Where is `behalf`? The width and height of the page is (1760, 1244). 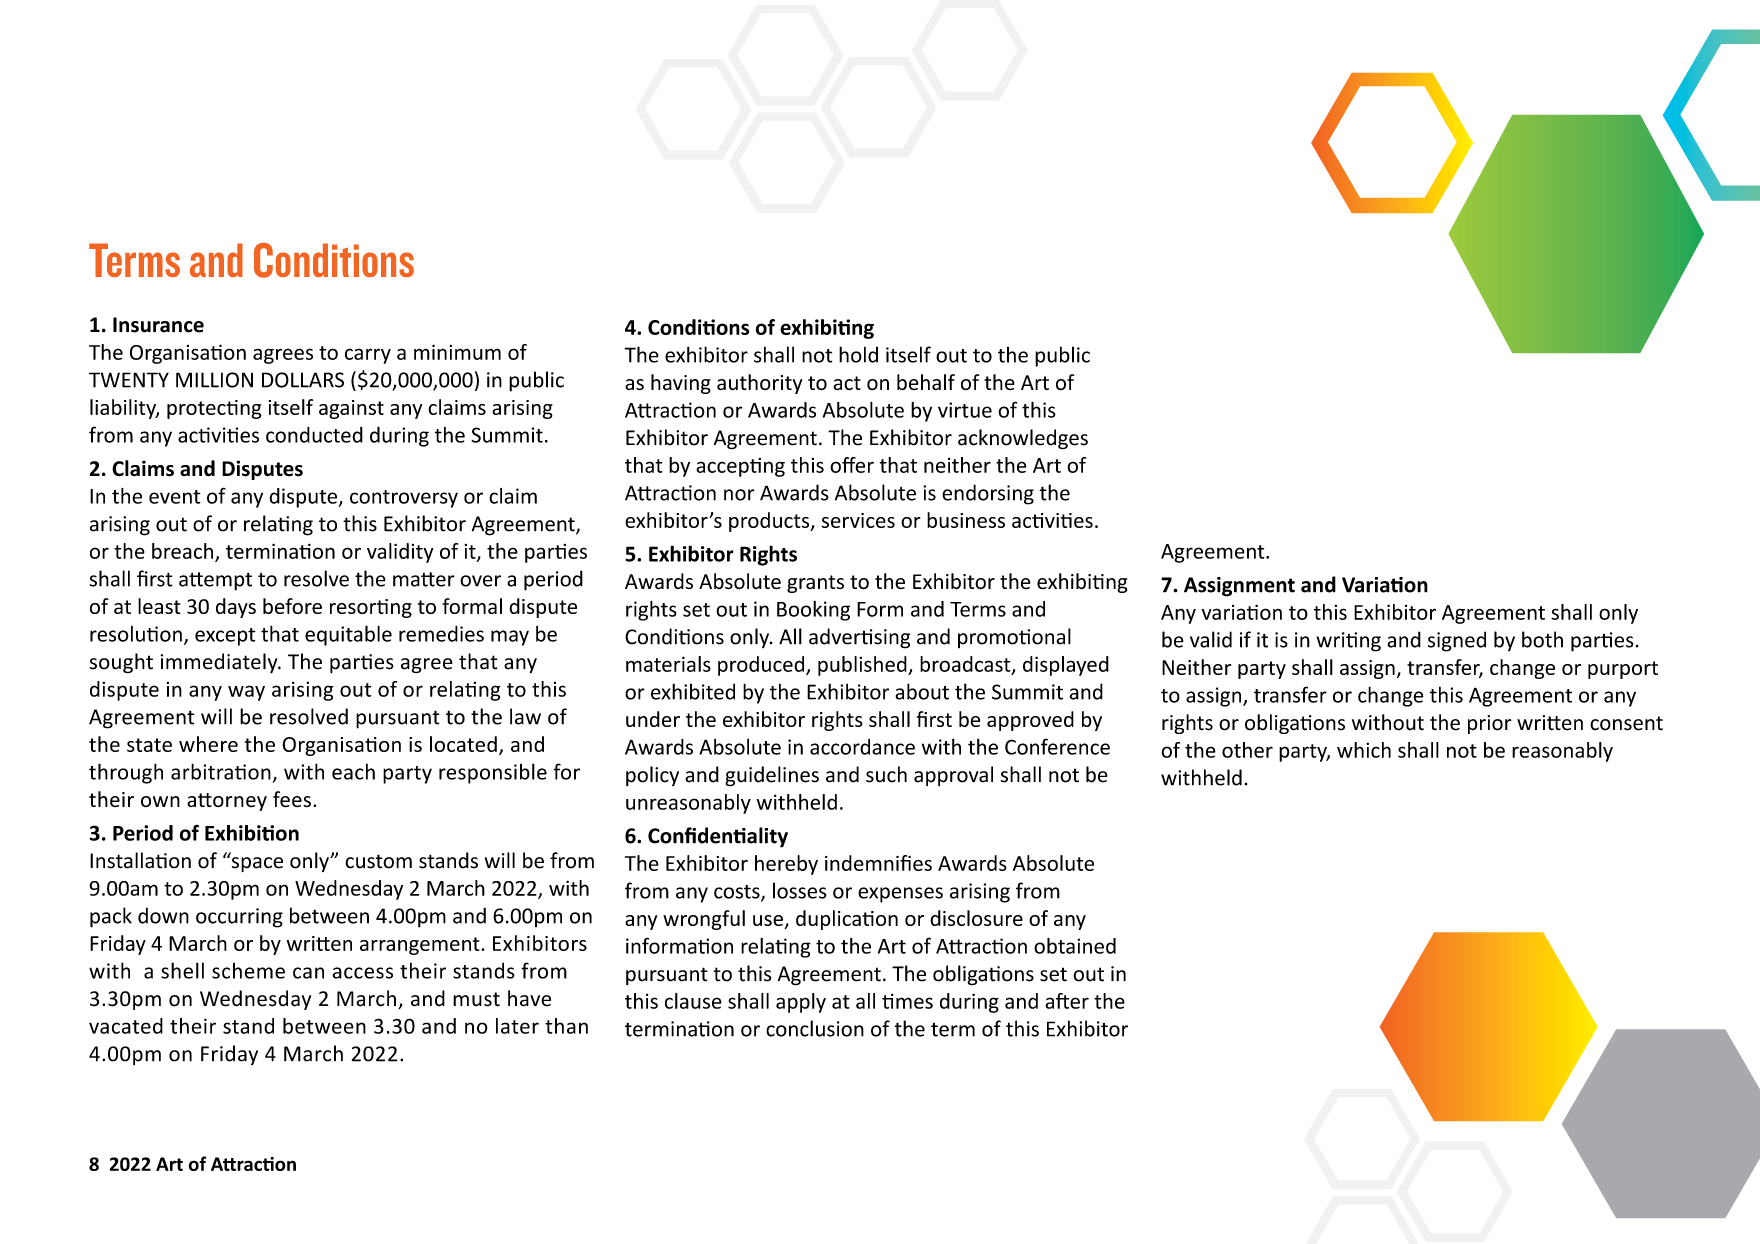
behalf is located at coordinates (926, 382).
